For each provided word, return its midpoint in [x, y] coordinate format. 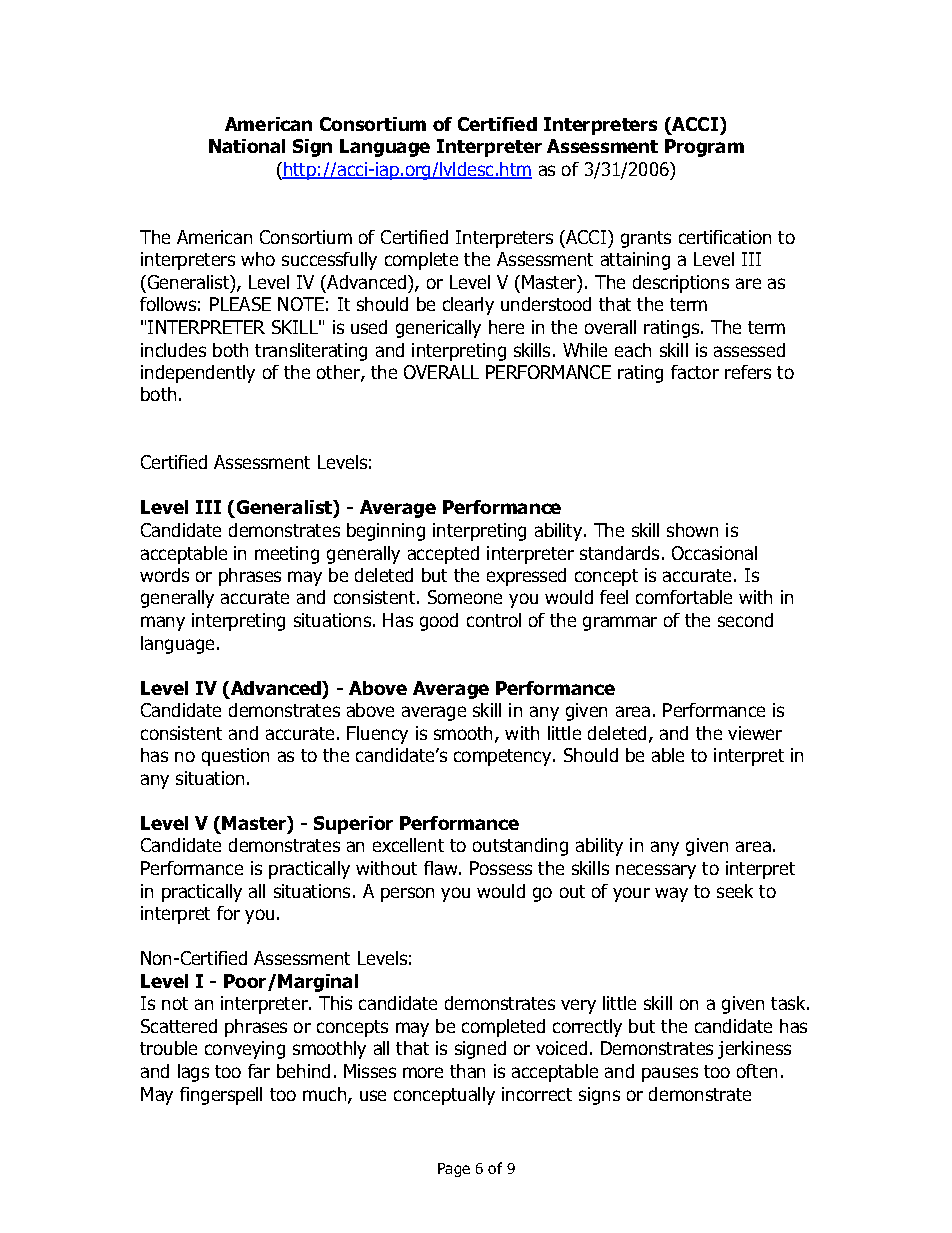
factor [695, 372]
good [439, 622]
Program [704, 148]
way [671, 894]
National [247, 146]
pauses [670, 1074]
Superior [353, 825]
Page [454, 1170]
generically [438, 329]
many [163, 623]
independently [198, 374]
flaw [442, 868]
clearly [468, 306]
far [259, 1071]
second [745, 620]
